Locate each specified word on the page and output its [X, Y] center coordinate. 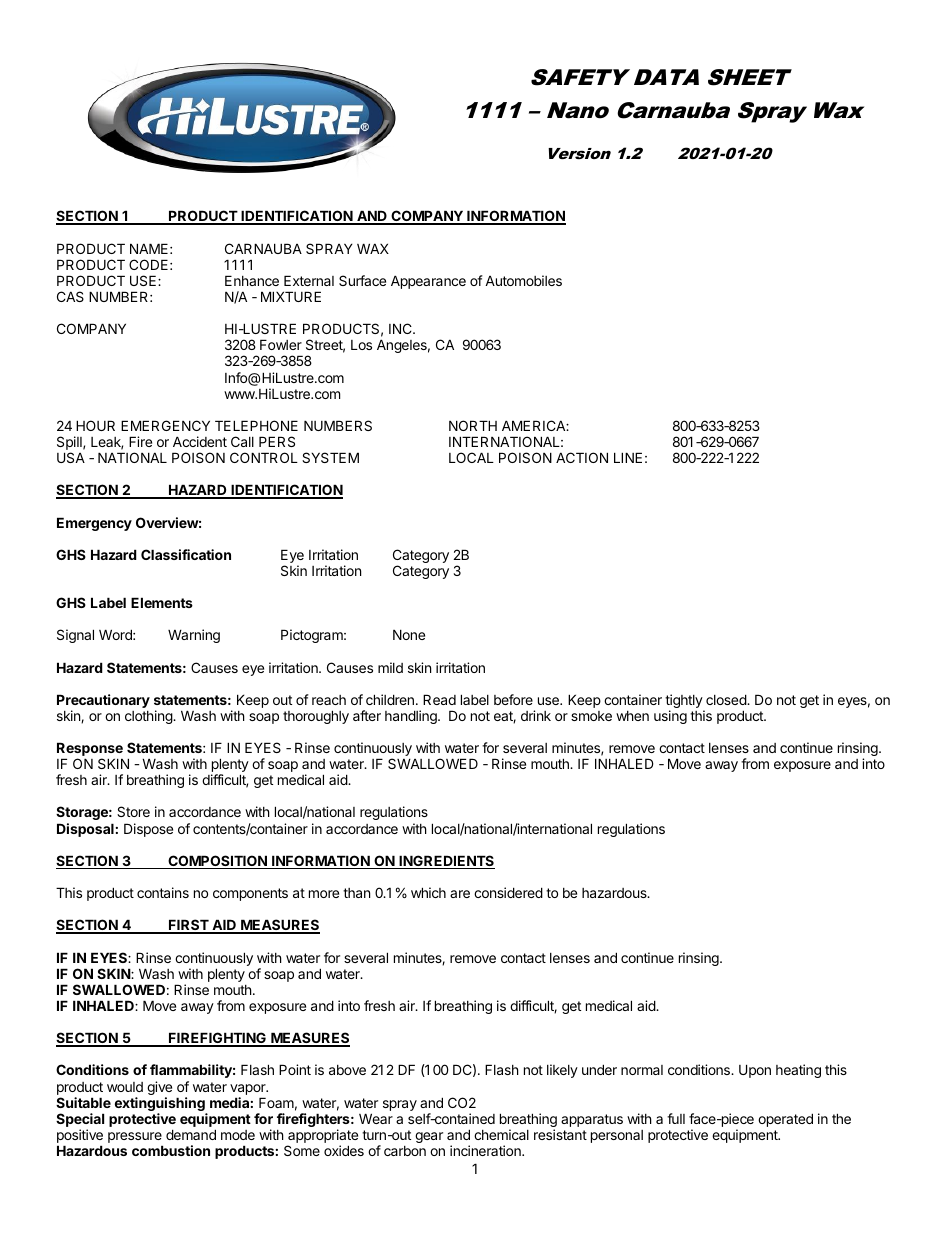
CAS [70, 296]
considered [508, 892]
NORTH [473, 425]
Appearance [428, 282]
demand [191, 1134]
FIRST [189, 926]
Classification [186, 554]
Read [439, 699]
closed [727, 699]
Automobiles [523, 280]
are [460, 894]
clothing [149, 717]
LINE [628, 457]
